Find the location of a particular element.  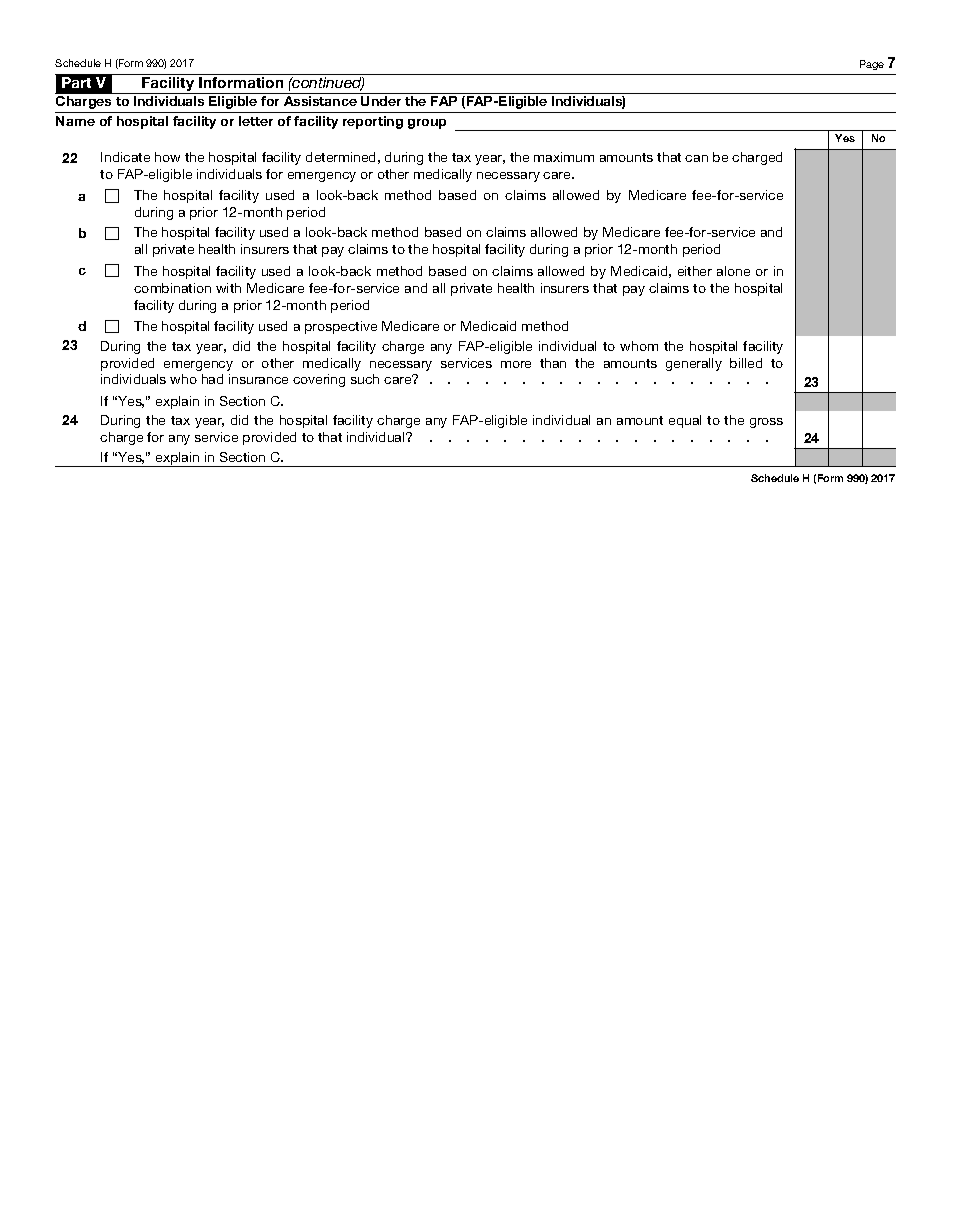

had is located at coordinates (212, 379).
